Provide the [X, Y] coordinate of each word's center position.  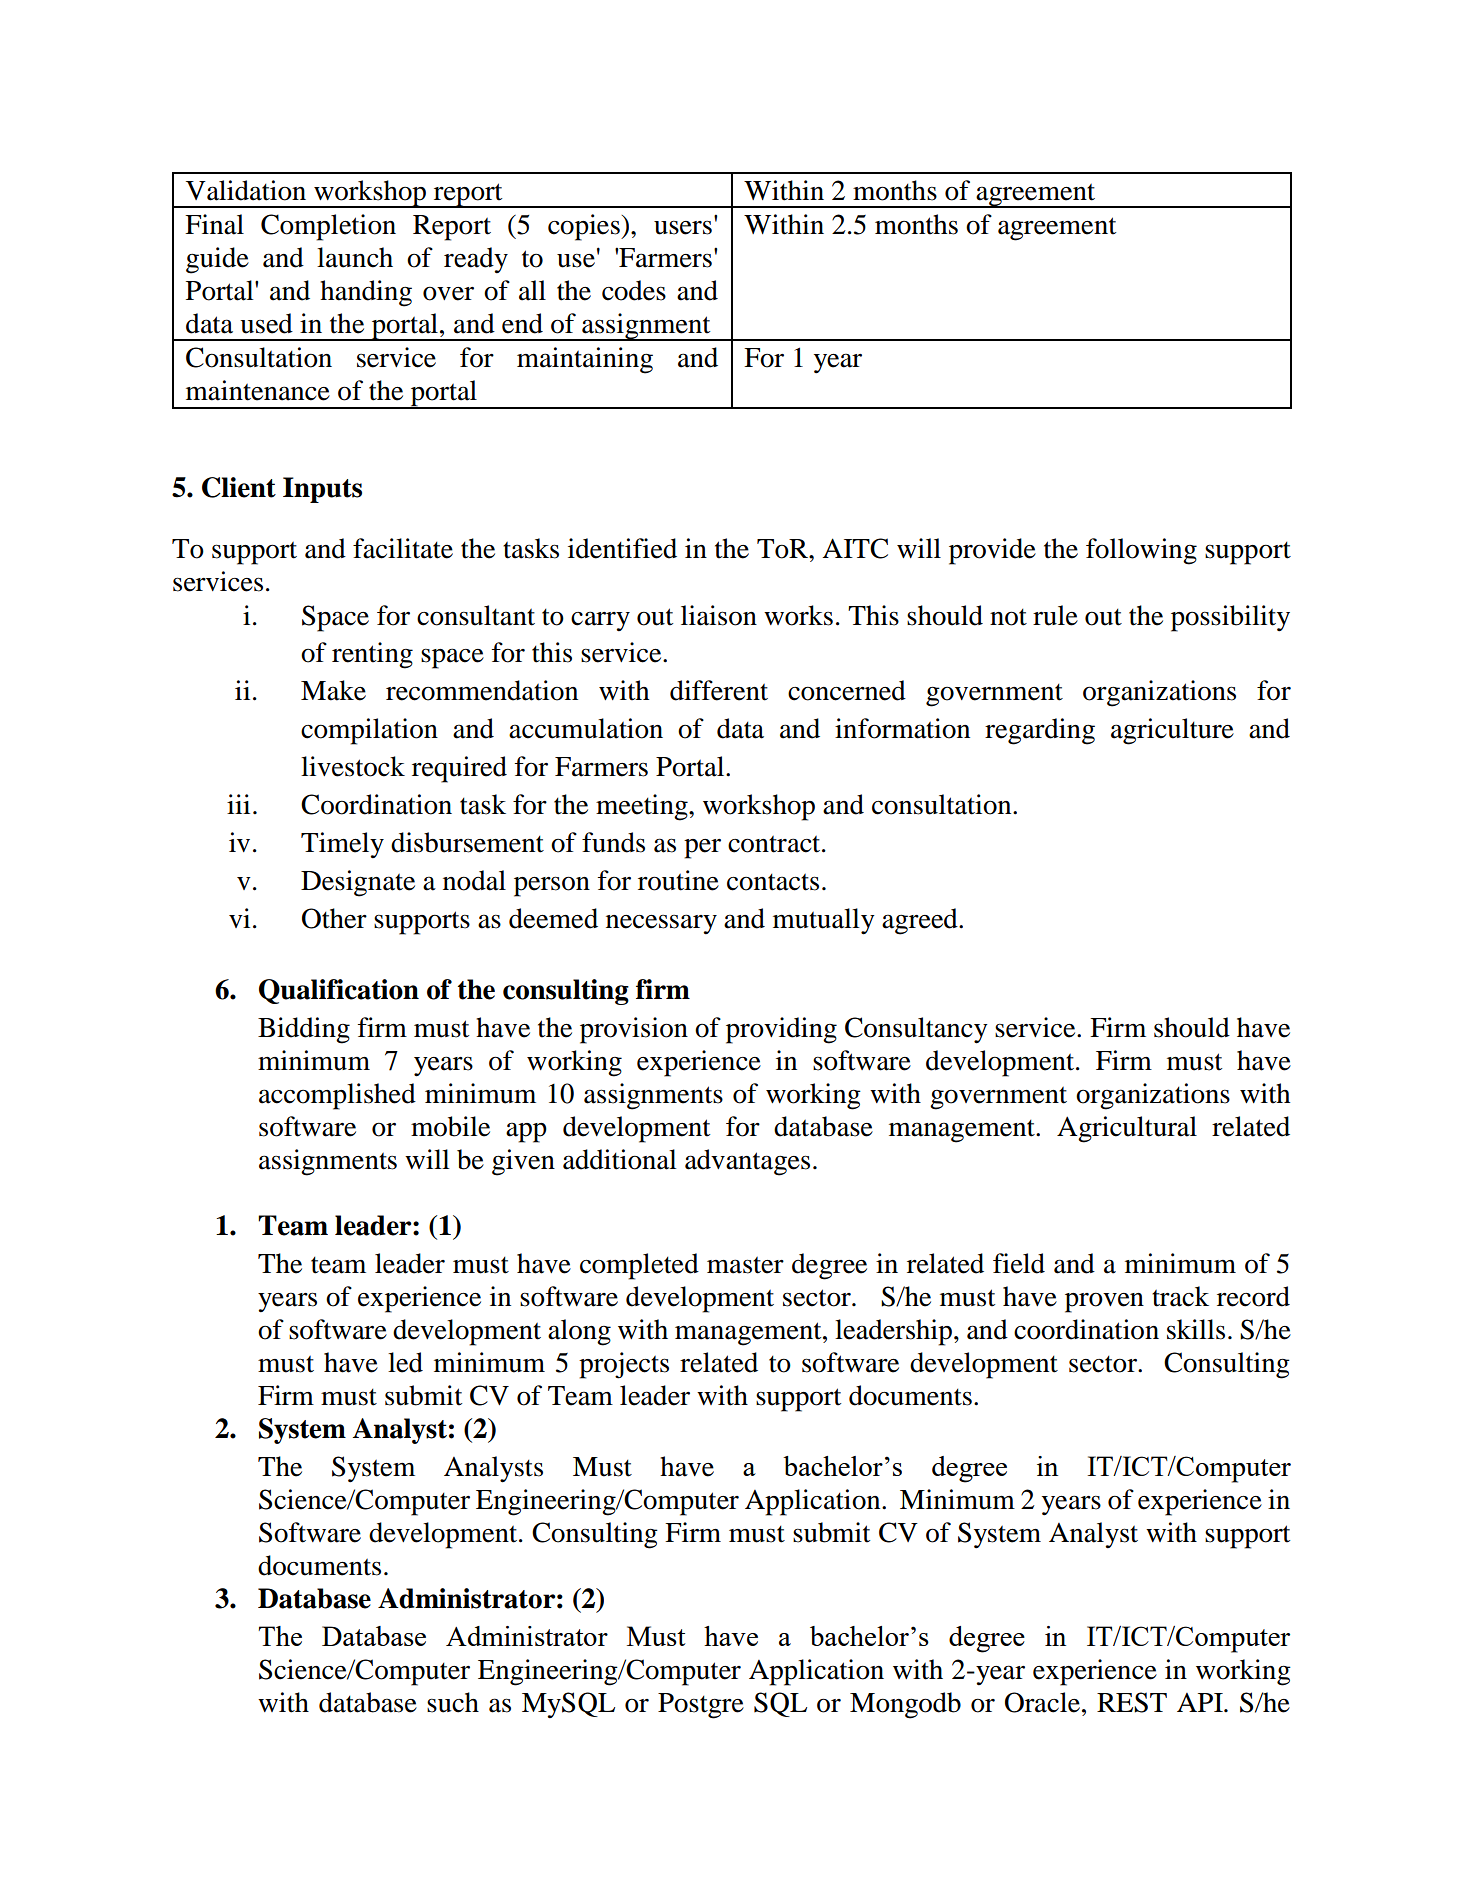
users [683, 228]
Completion [328, 227]
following [1141, 551]
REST [1132, 1702]
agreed [921, 921]
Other [334, 918]
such [453, 1702]
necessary [661, 924]
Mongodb [905, 1705]
